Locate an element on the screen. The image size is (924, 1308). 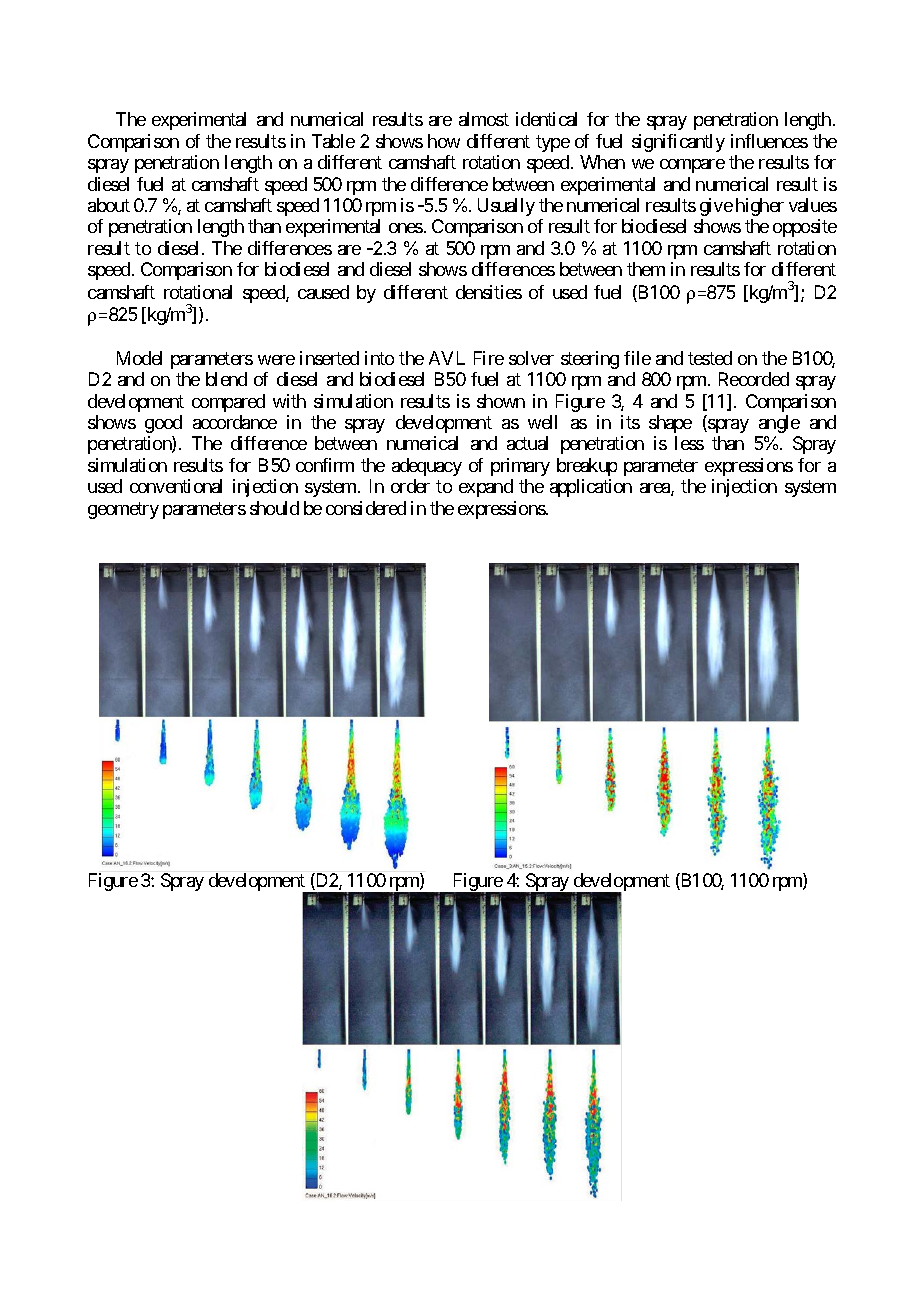
application is located at coordinates (591, 488).
